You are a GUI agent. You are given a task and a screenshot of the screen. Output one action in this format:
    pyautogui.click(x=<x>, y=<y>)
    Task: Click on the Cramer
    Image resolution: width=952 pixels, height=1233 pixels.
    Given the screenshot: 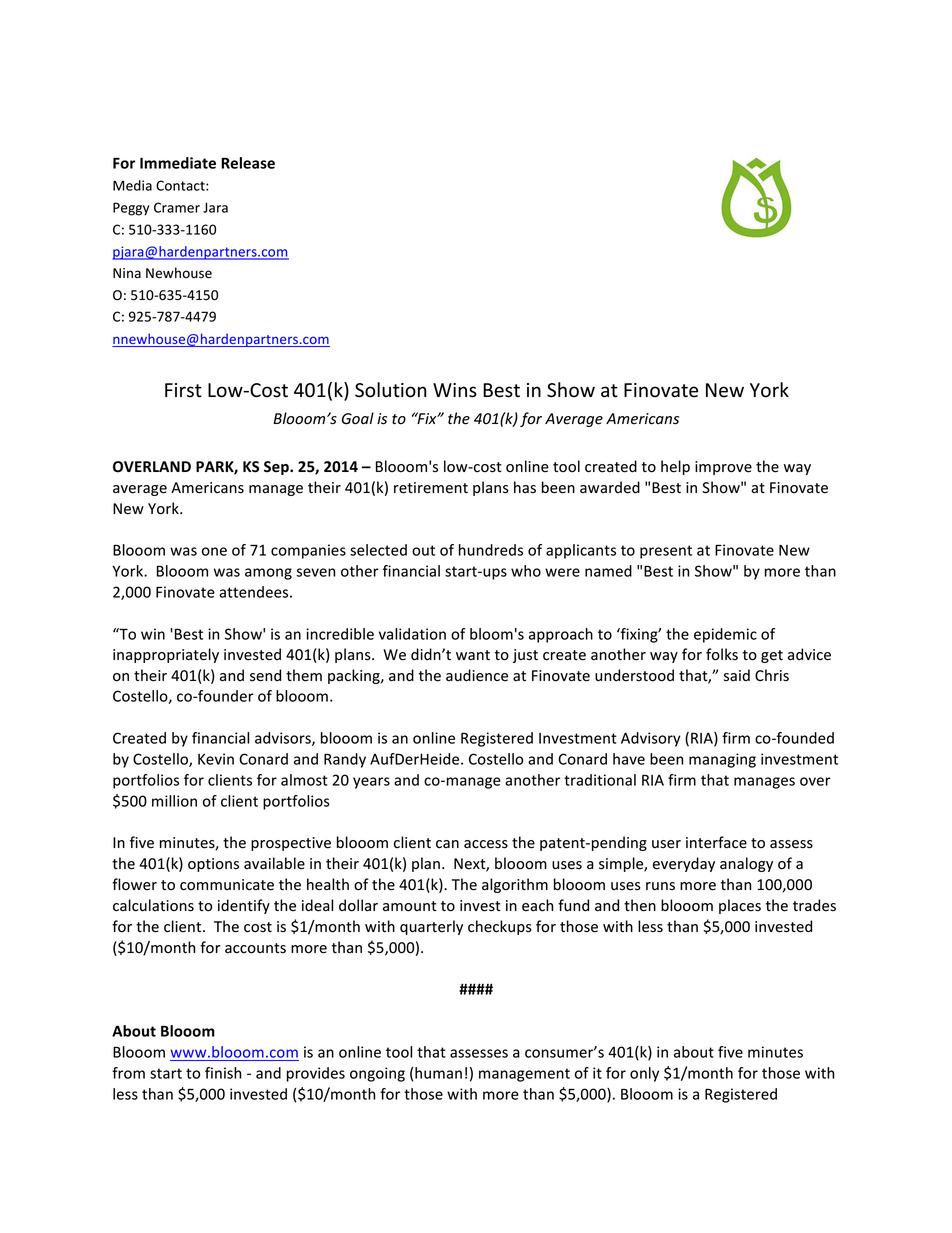 What is the action you would take?
    pyautogui.click(x=177, y=207)
